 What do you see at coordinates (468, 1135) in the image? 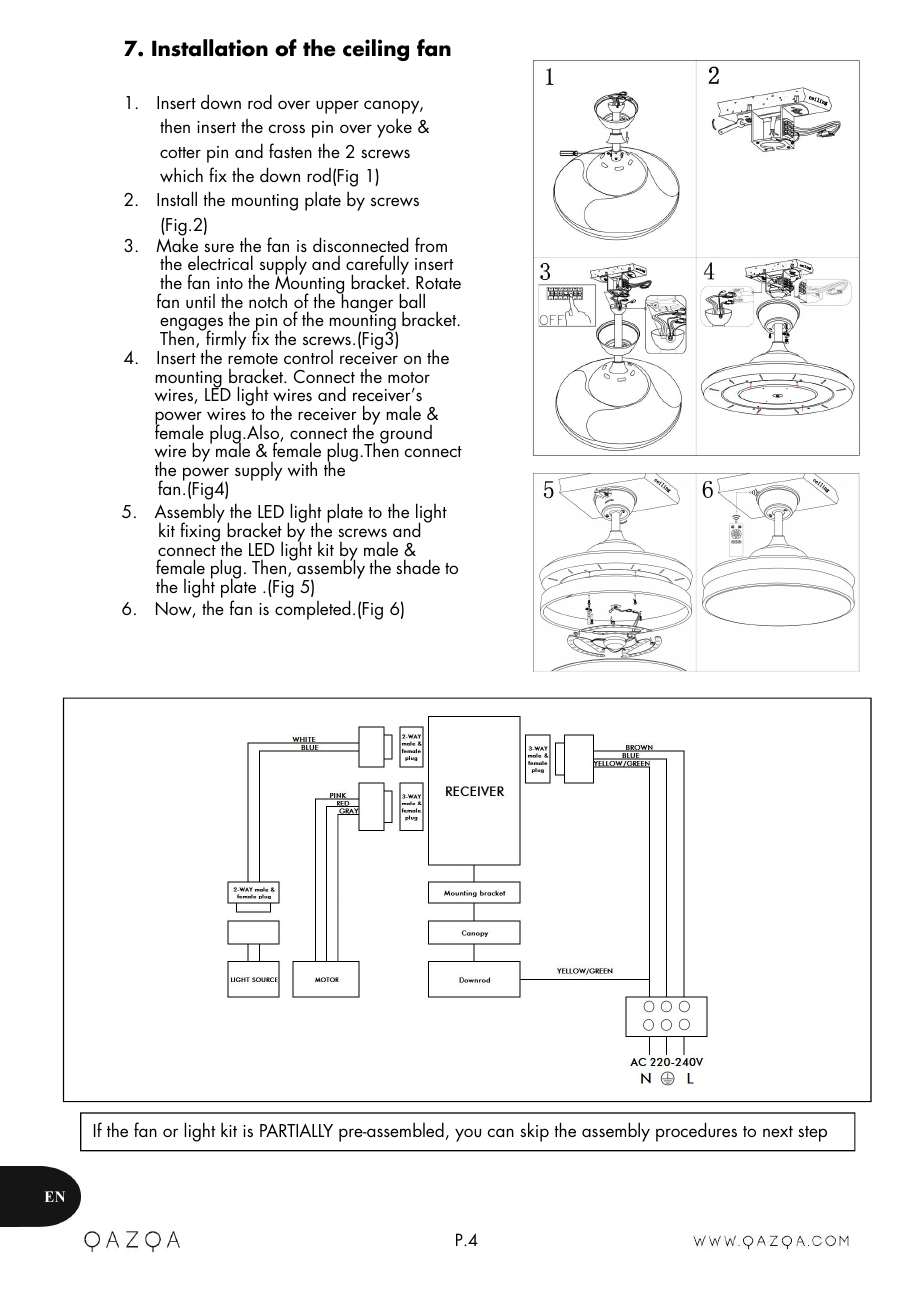
I see `you` at bounding box center [468, 1135].
